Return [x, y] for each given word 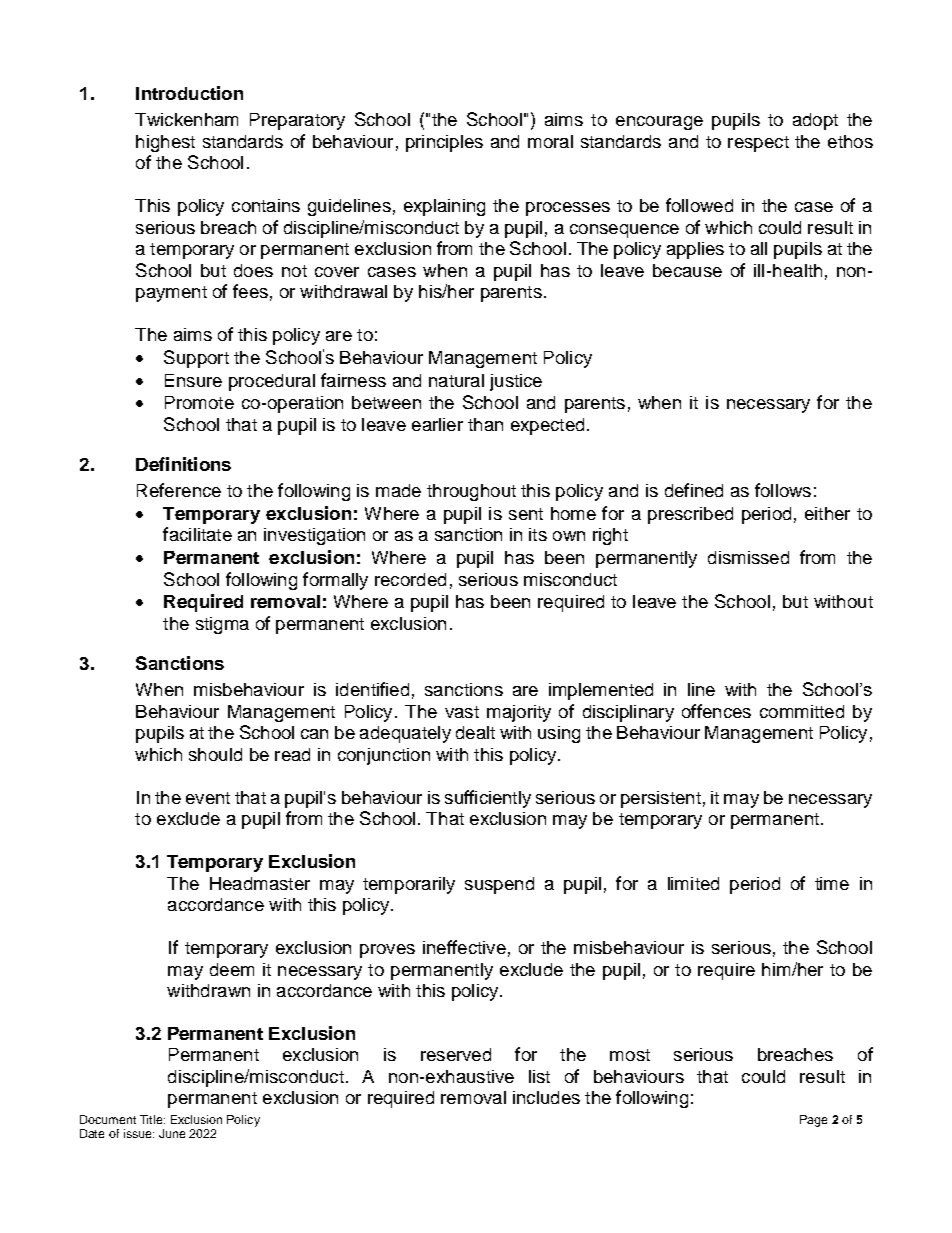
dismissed [748, 557]
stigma [222, 625]
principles [444, 143]
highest [165, 143]
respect [758, 144]
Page [813, 1121]
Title [152, 1119]
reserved [456, 1054]
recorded [410, 579]
